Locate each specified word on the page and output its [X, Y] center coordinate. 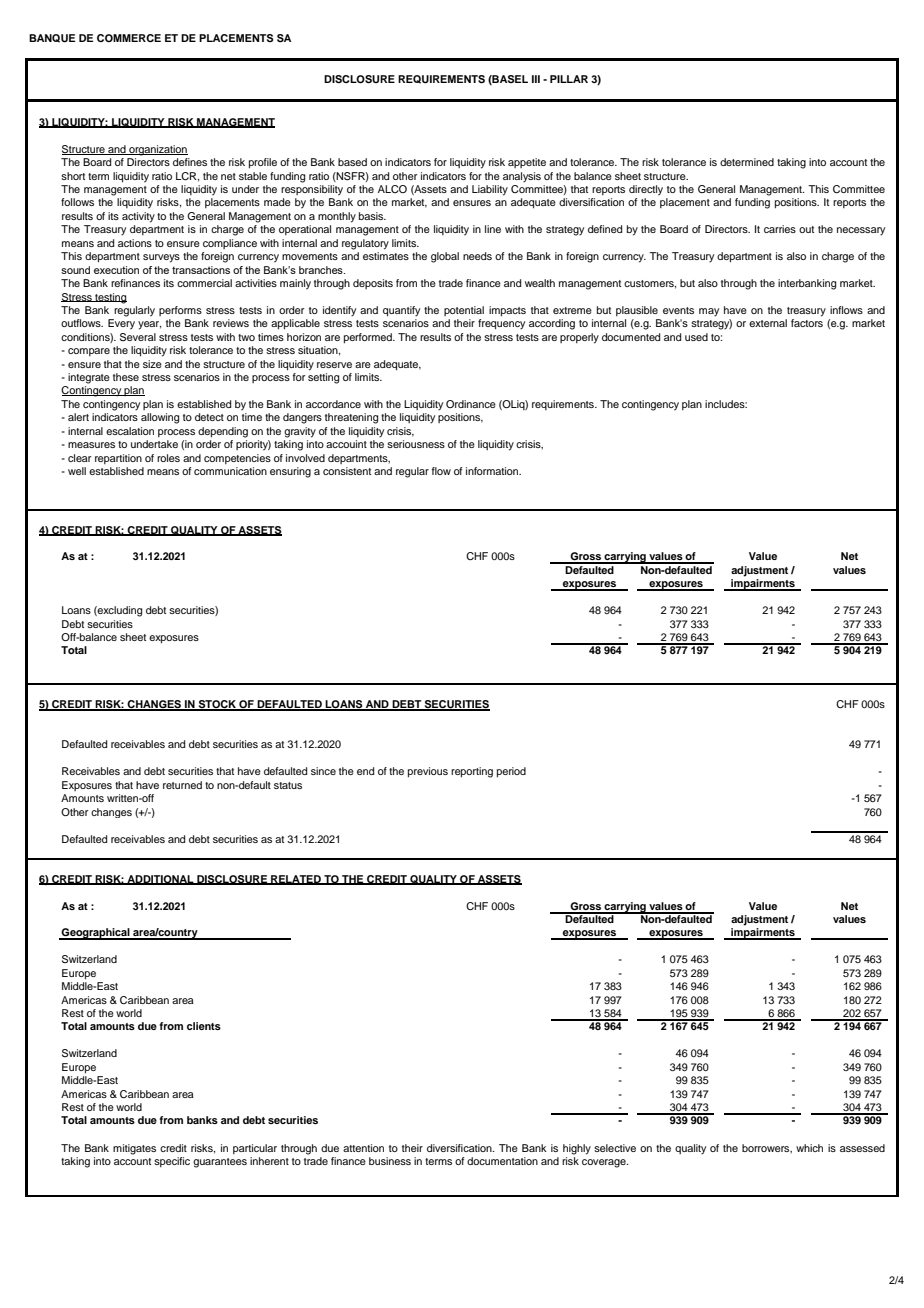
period [511, 772]
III [536, 79]
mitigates [134, 1149]
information [493, 471]
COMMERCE [129, 38]
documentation [502, 1161]
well [77, 471]
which [809, 1148]
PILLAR [569, 79]
